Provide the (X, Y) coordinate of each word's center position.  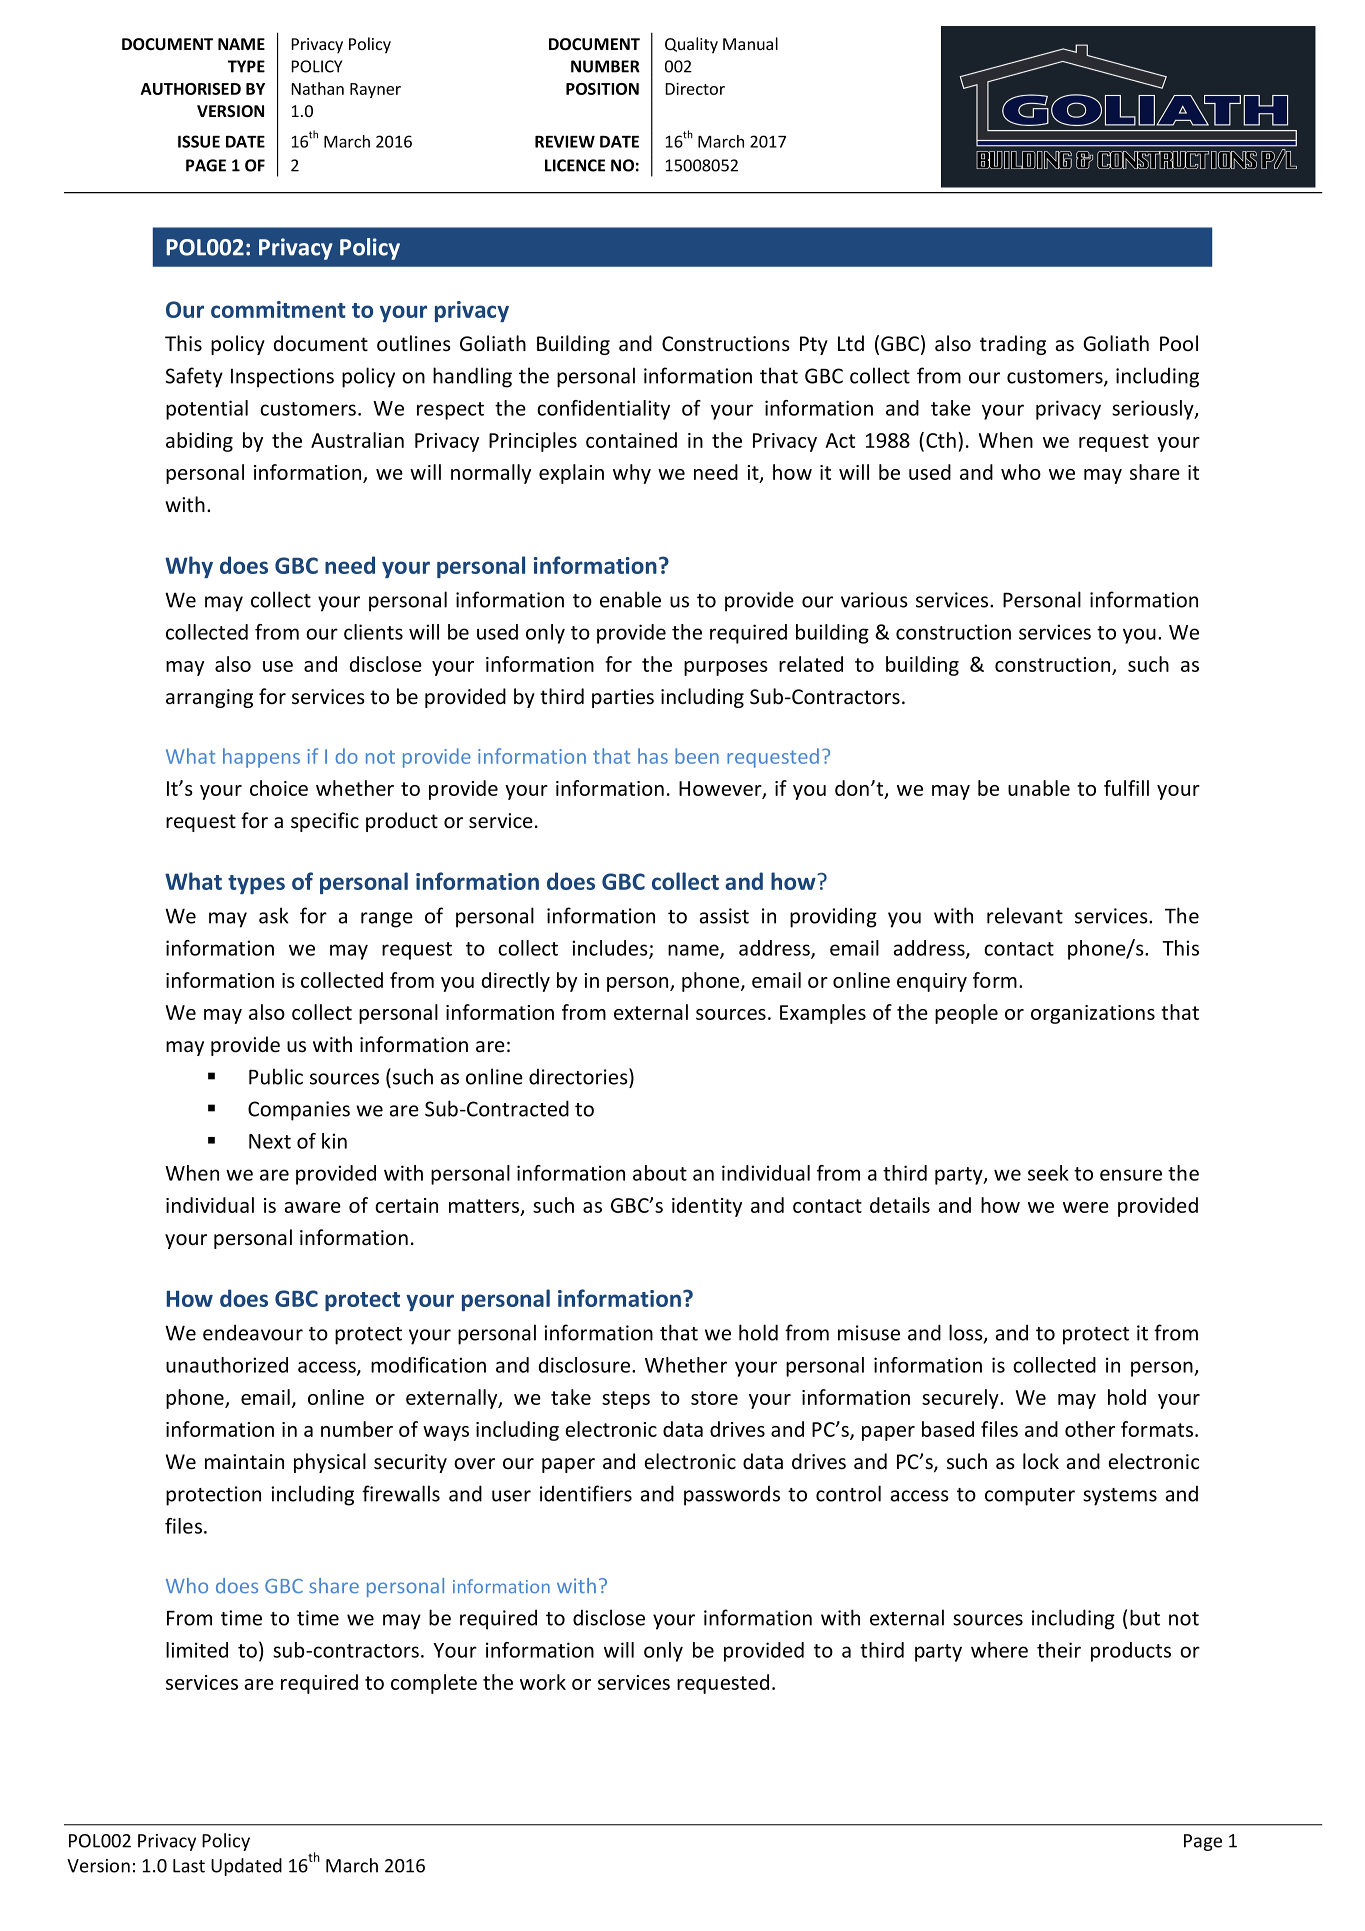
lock (1041, 1461)
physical (330, 1463)
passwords (732, 1495)
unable (1039, 788)
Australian (357, 440)
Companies (299, 1111)
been (697, 756)
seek (1048, 1173)
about (660, 1173)
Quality (691, 45)
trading (1013, 345)
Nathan (317, 88)
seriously (1154, 410)
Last (189, 1866)
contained (631, 440)
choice (279, 788)
